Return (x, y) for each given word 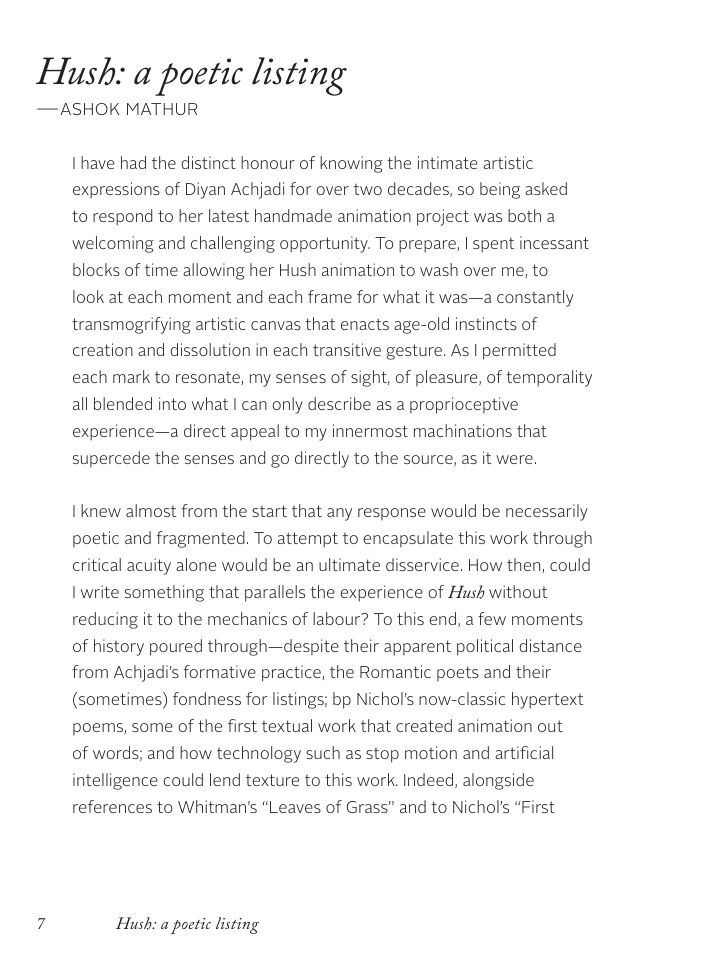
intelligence (115, 781)
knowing (351, 164)
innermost (370, 430)
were (514, 459)
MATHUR (162, 109)
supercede (111, 459)
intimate (448, 162)
